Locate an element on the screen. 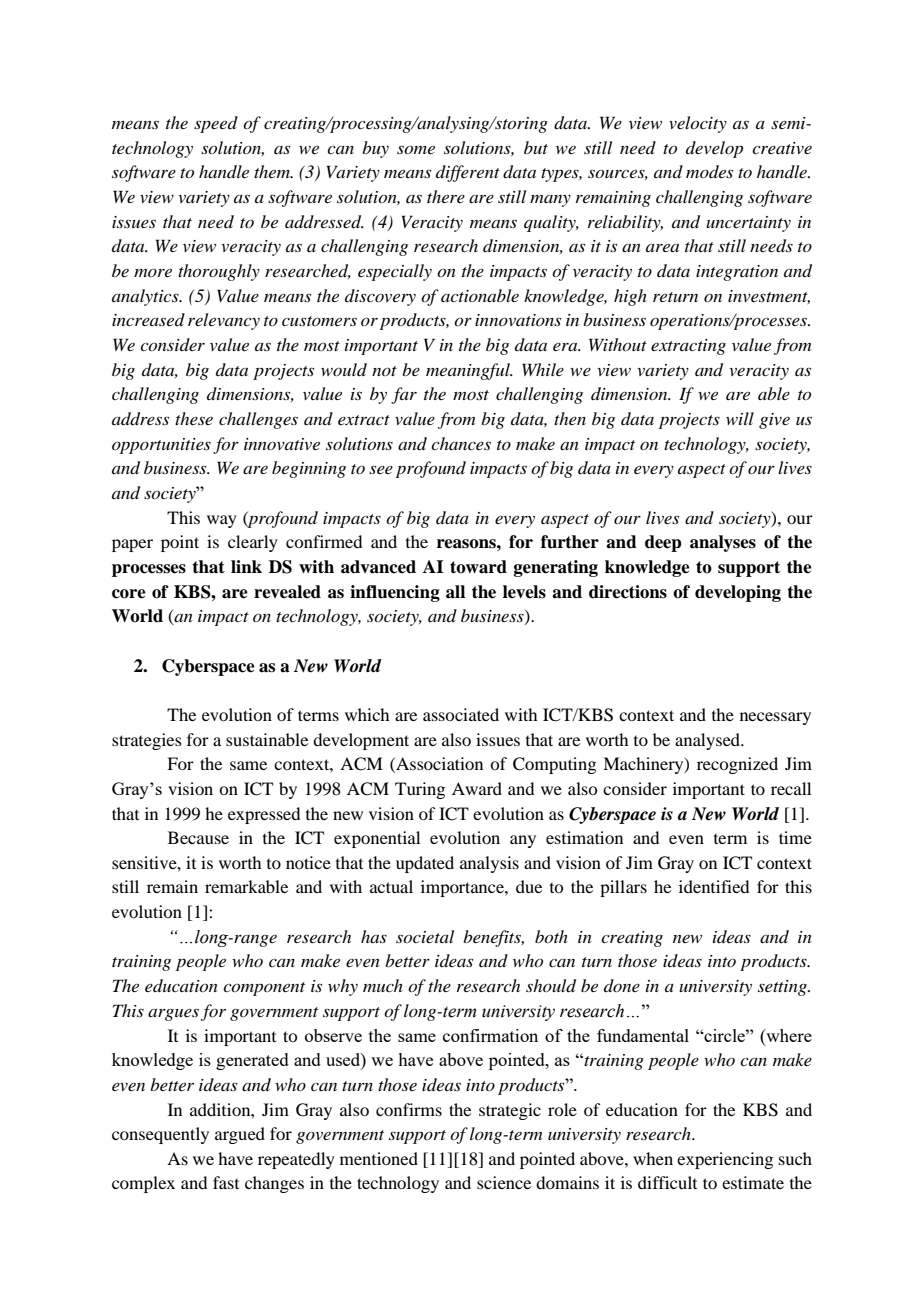  analyses is located at coordinates (723, 543).
